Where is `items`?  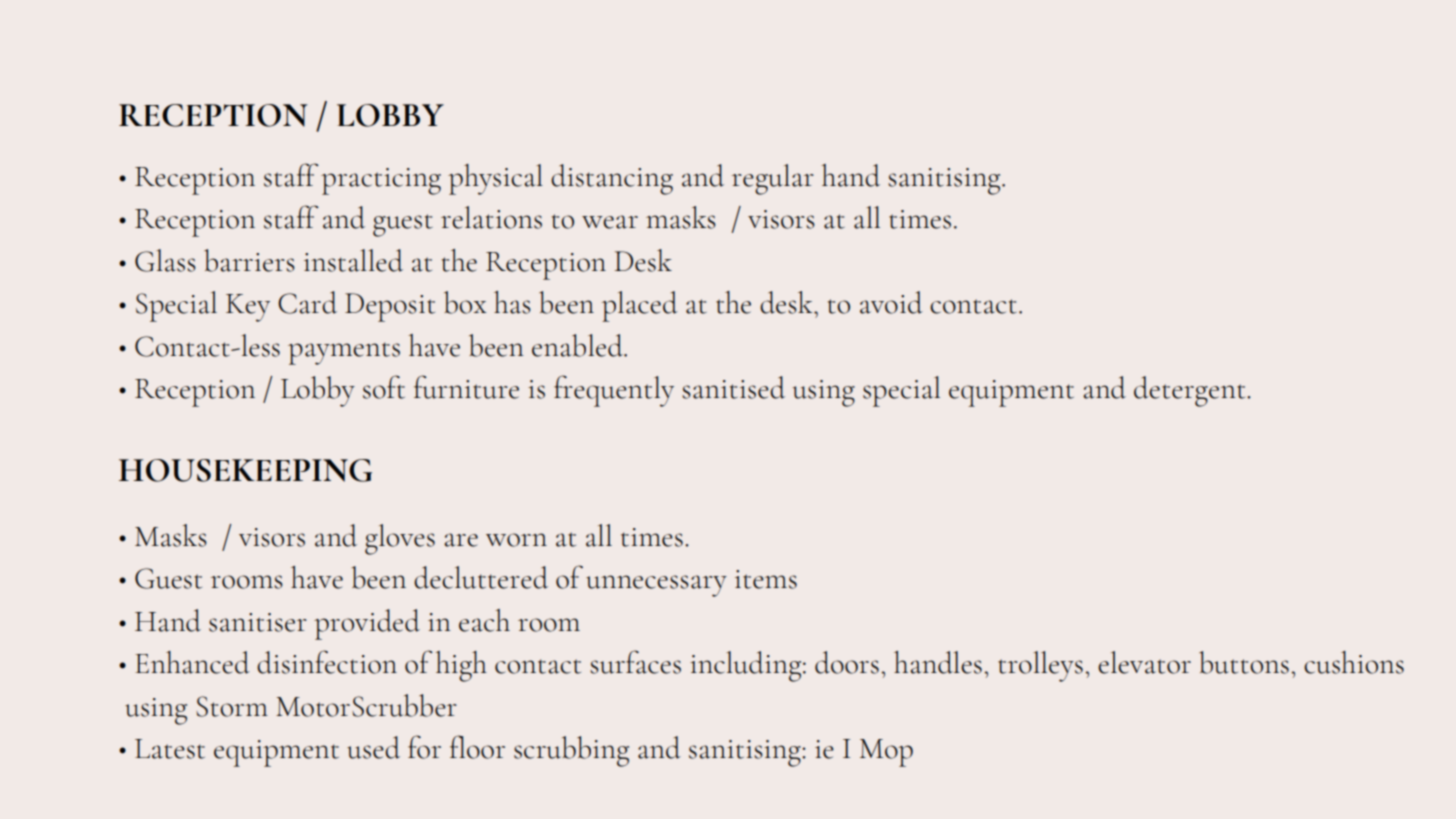 items is located at coordinates (766, 579).
